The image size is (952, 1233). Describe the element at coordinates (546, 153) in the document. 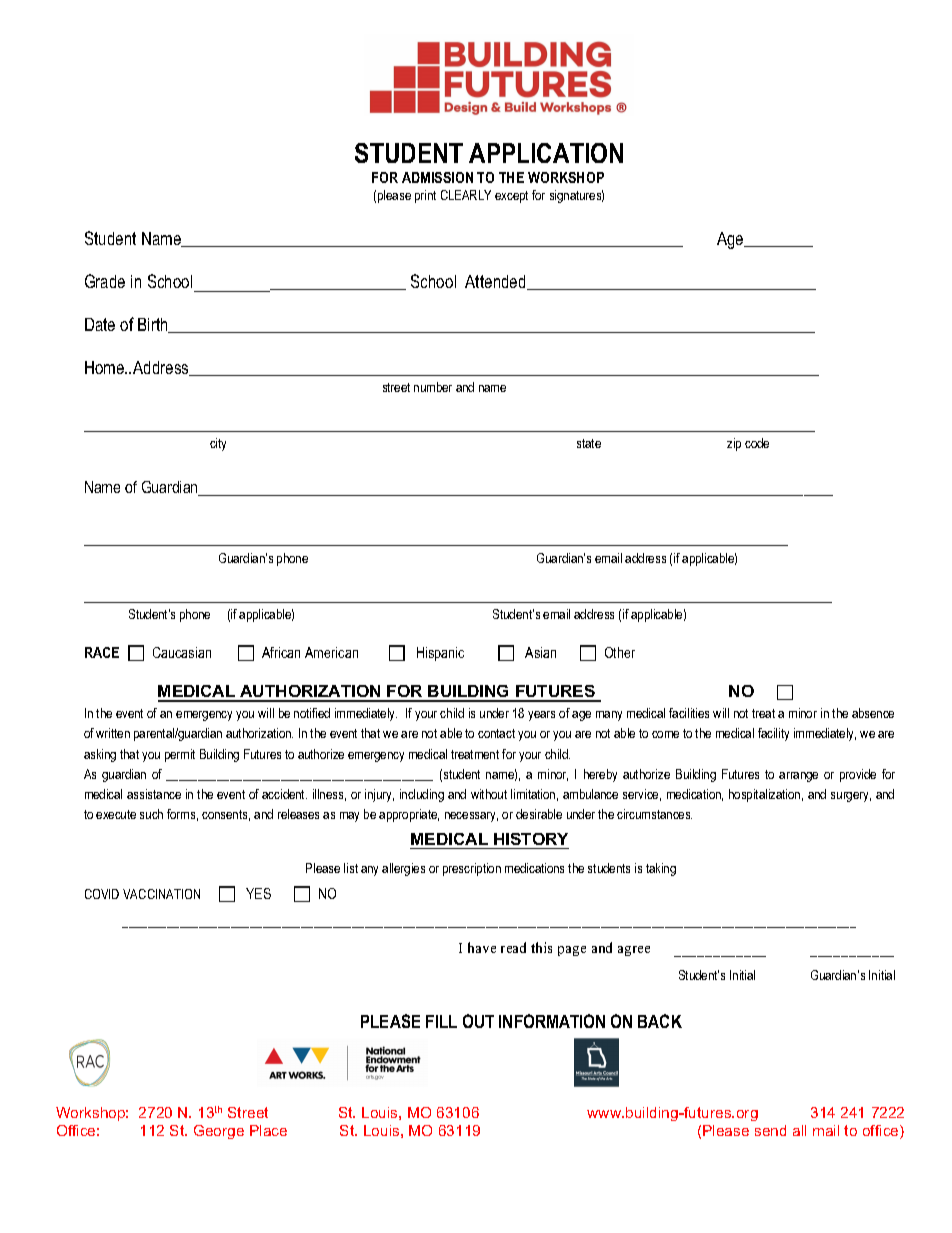

I see `APPLICATION` at that location.
